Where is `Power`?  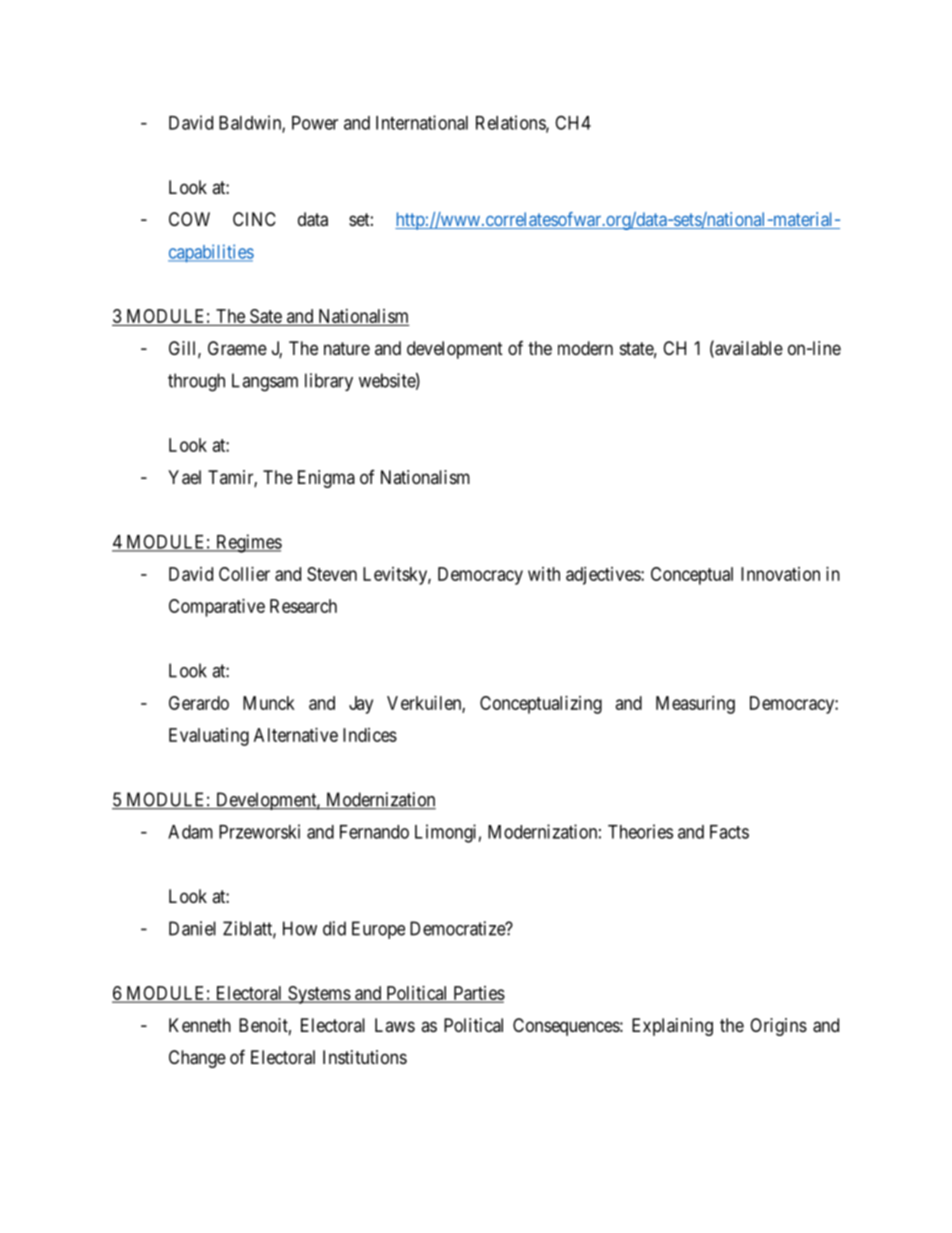
Power is located at coordinates (315, 123).
